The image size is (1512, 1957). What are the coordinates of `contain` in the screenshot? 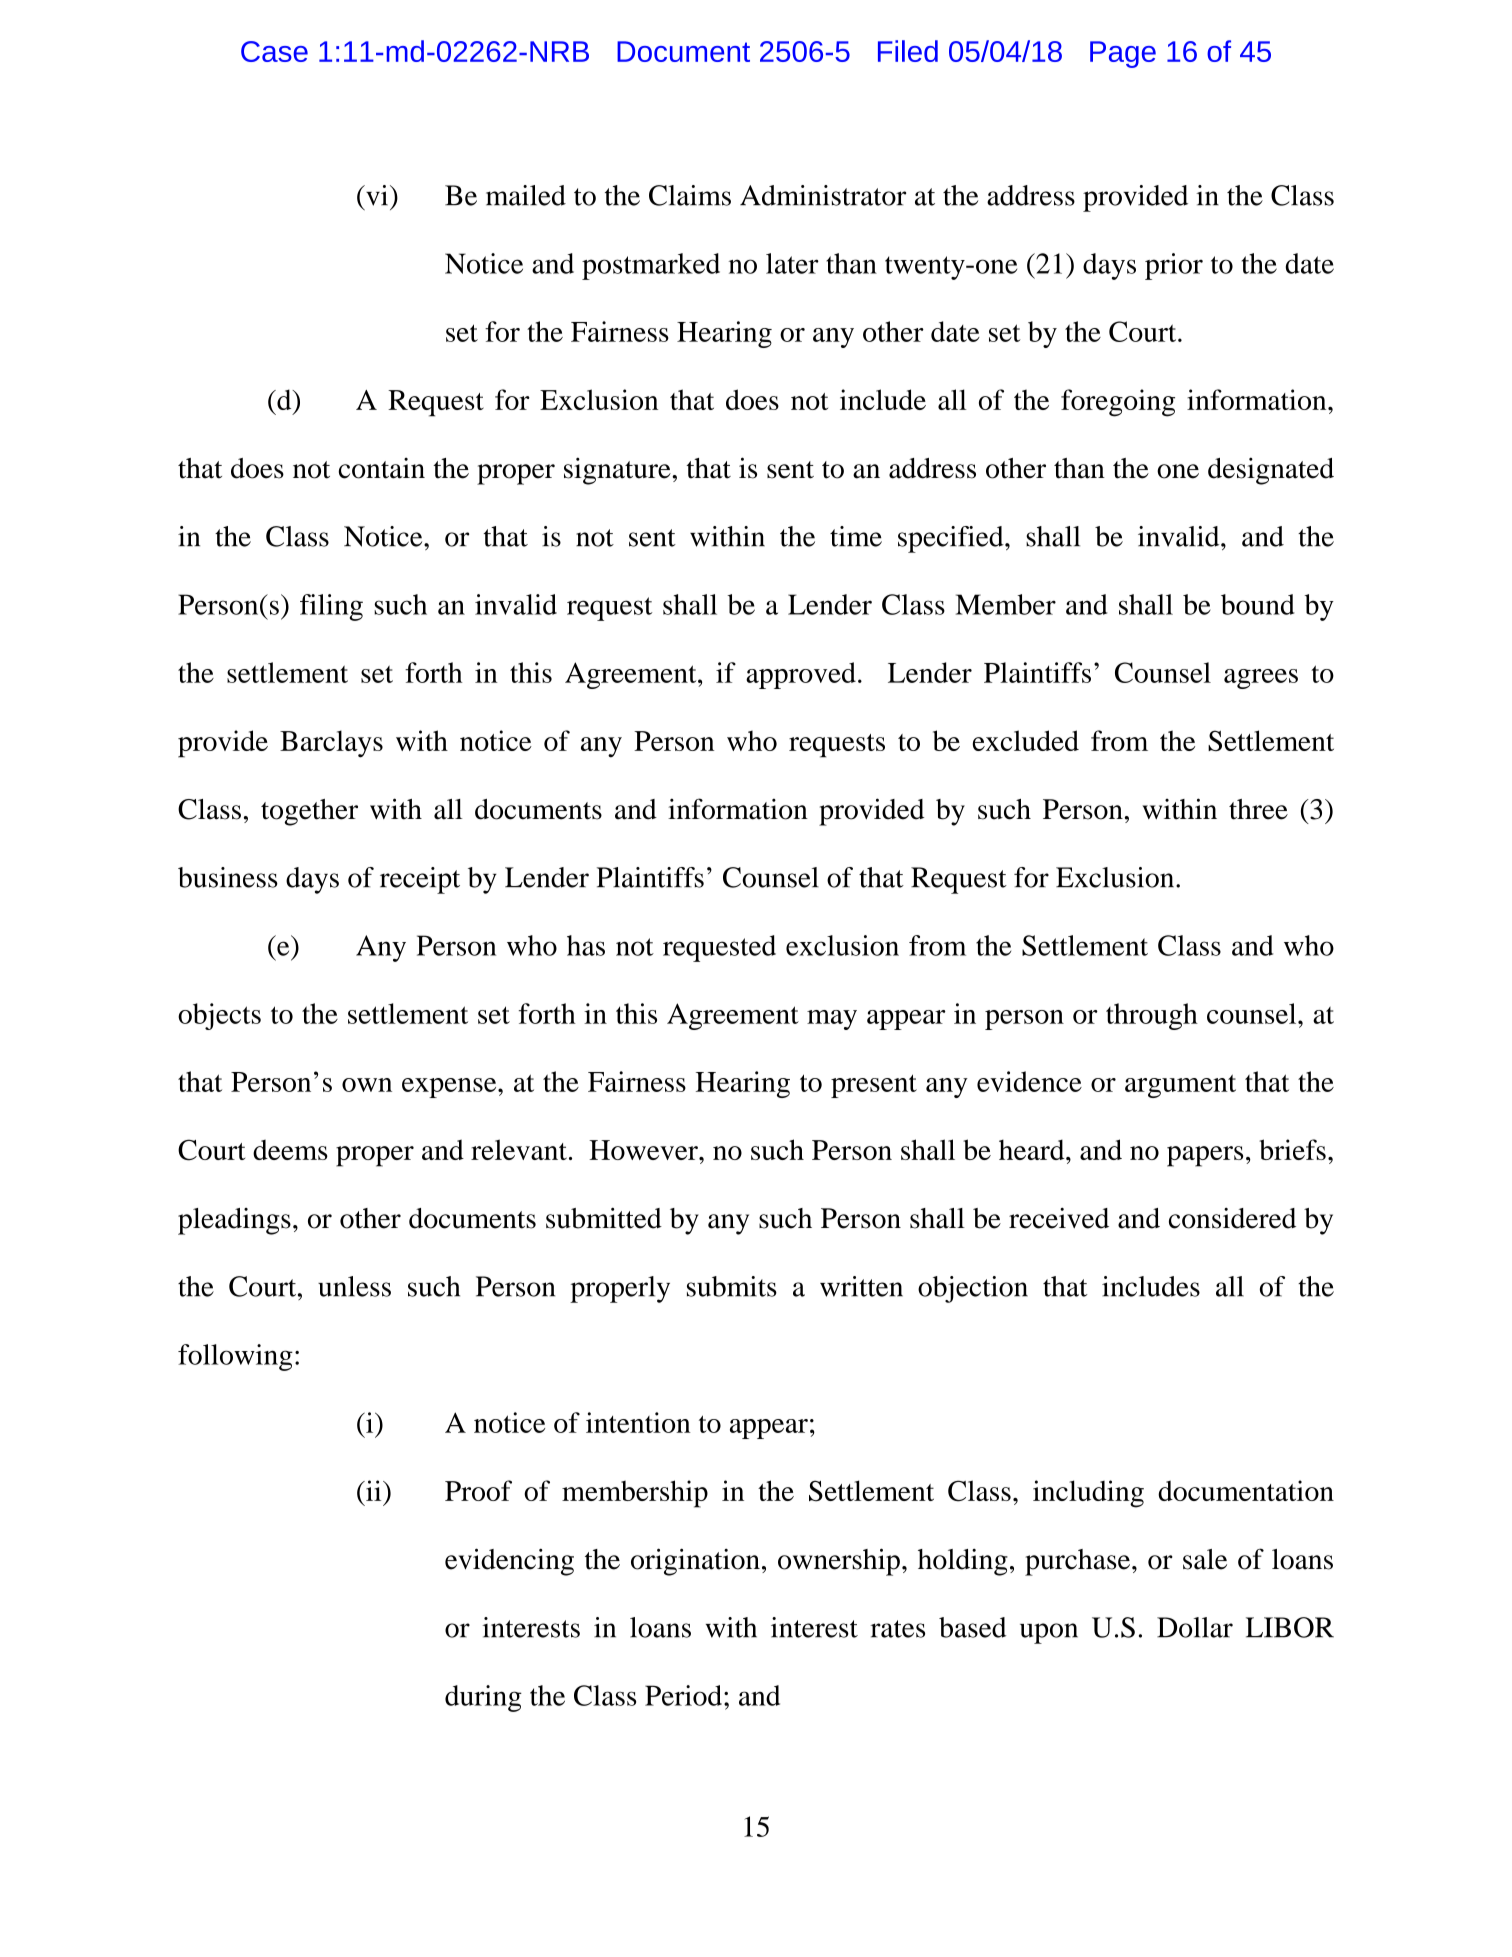 It's located at (382, 468).
